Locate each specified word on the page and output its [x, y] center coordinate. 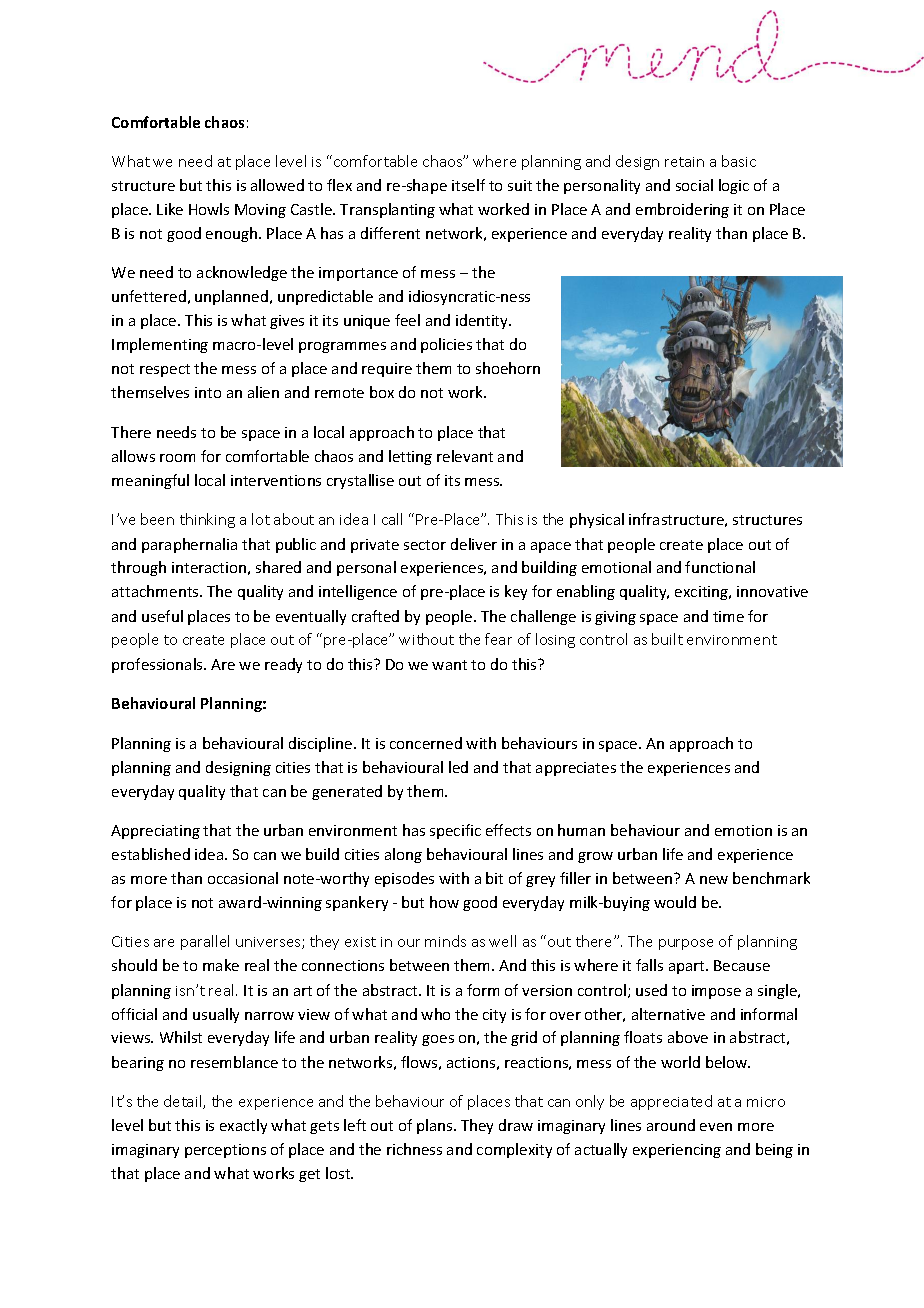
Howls [209, 209]
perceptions [225, 1151]
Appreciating [155, 832]
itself [468, 185]
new [714, 880]
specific [455, 831]
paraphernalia [189, 545]
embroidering [682, 210]
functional [720, 567]
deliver [474, 544]
